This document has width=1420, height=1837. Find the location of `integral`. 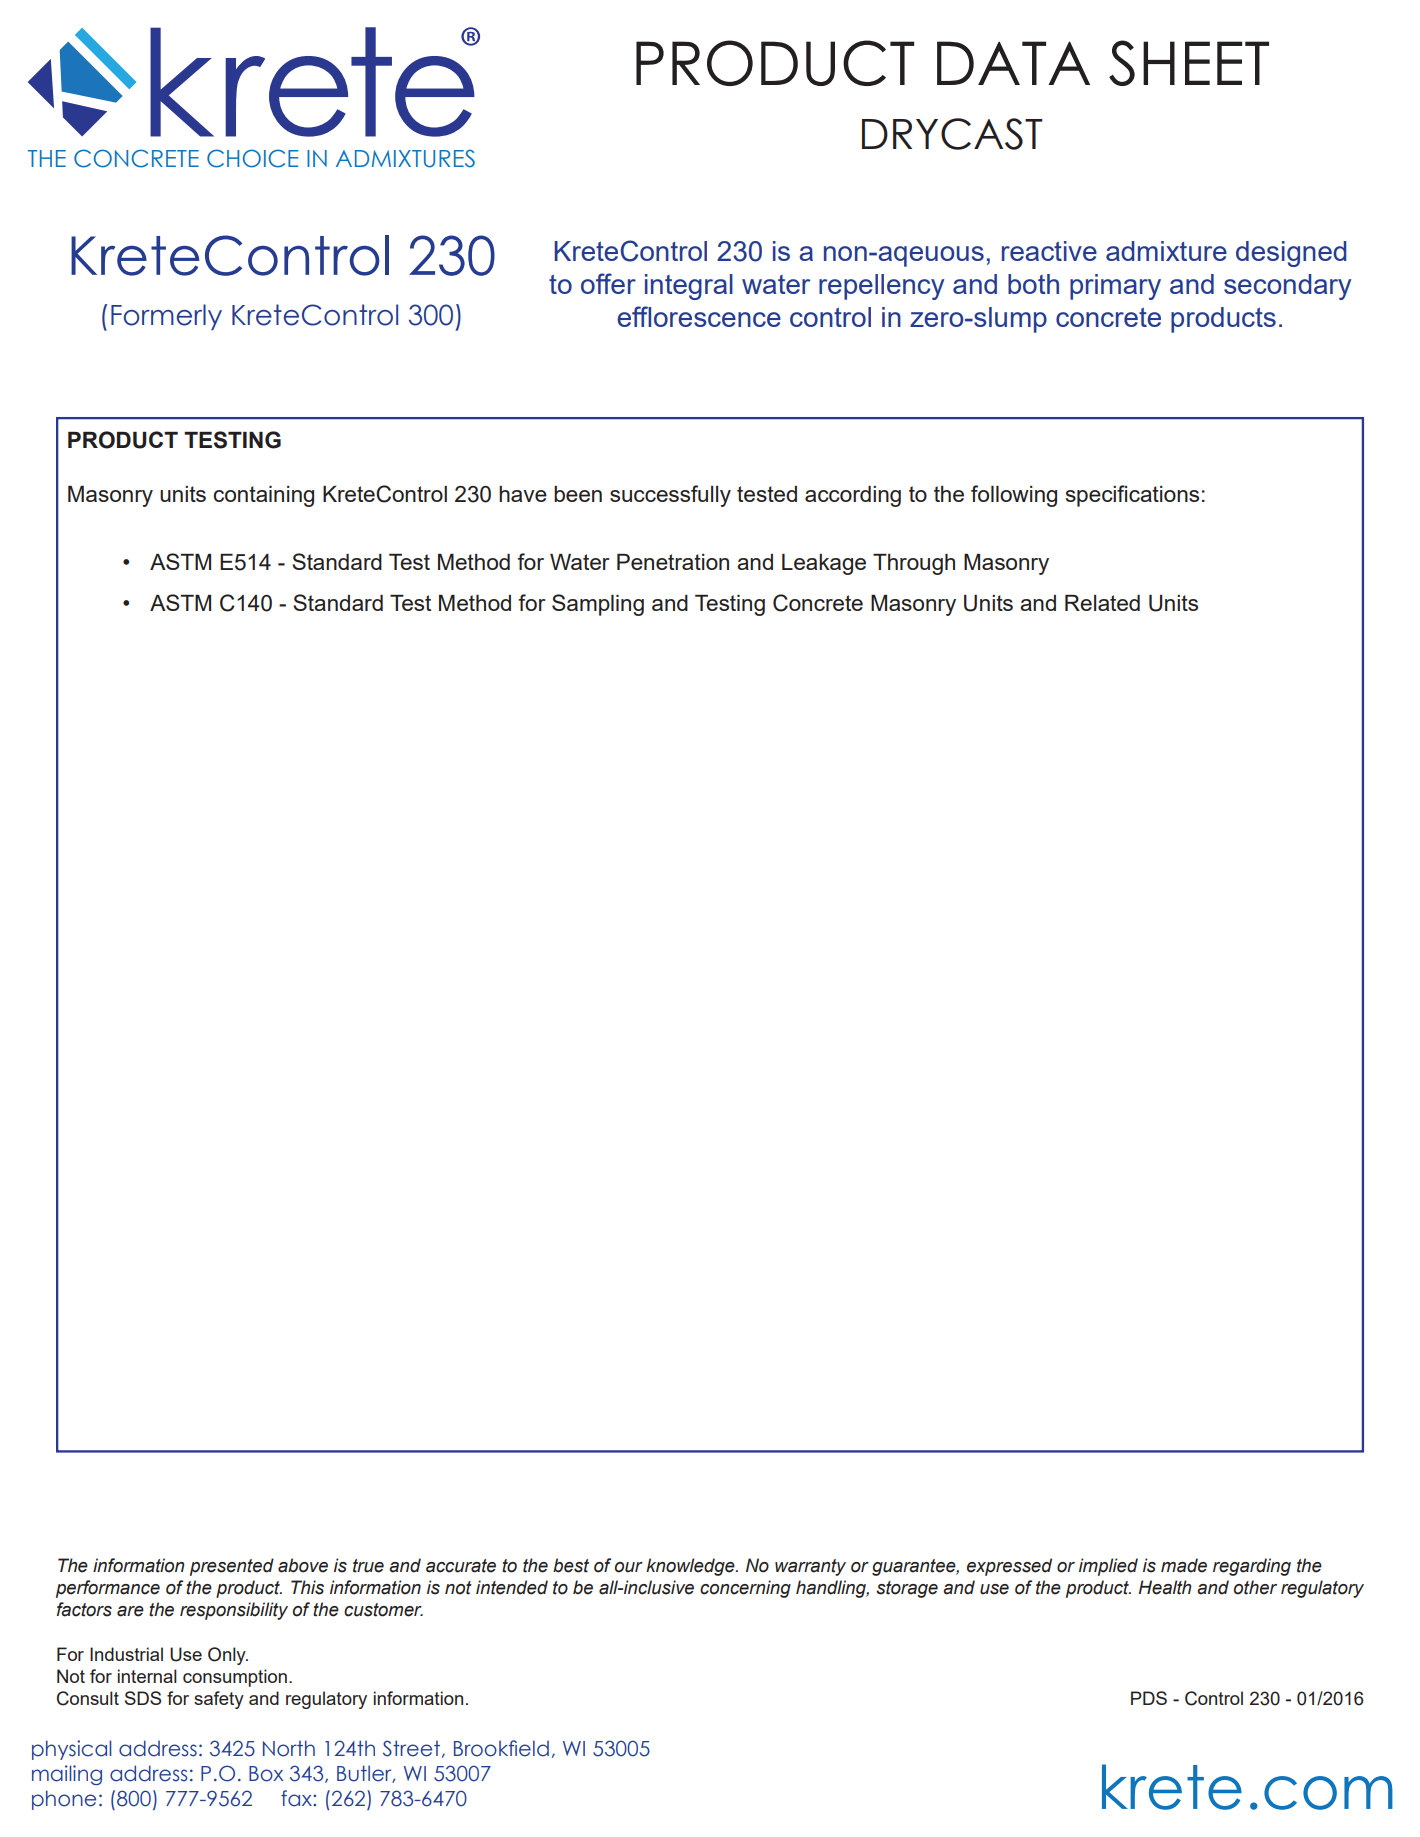

integral is located at coordinates (689, 287).
